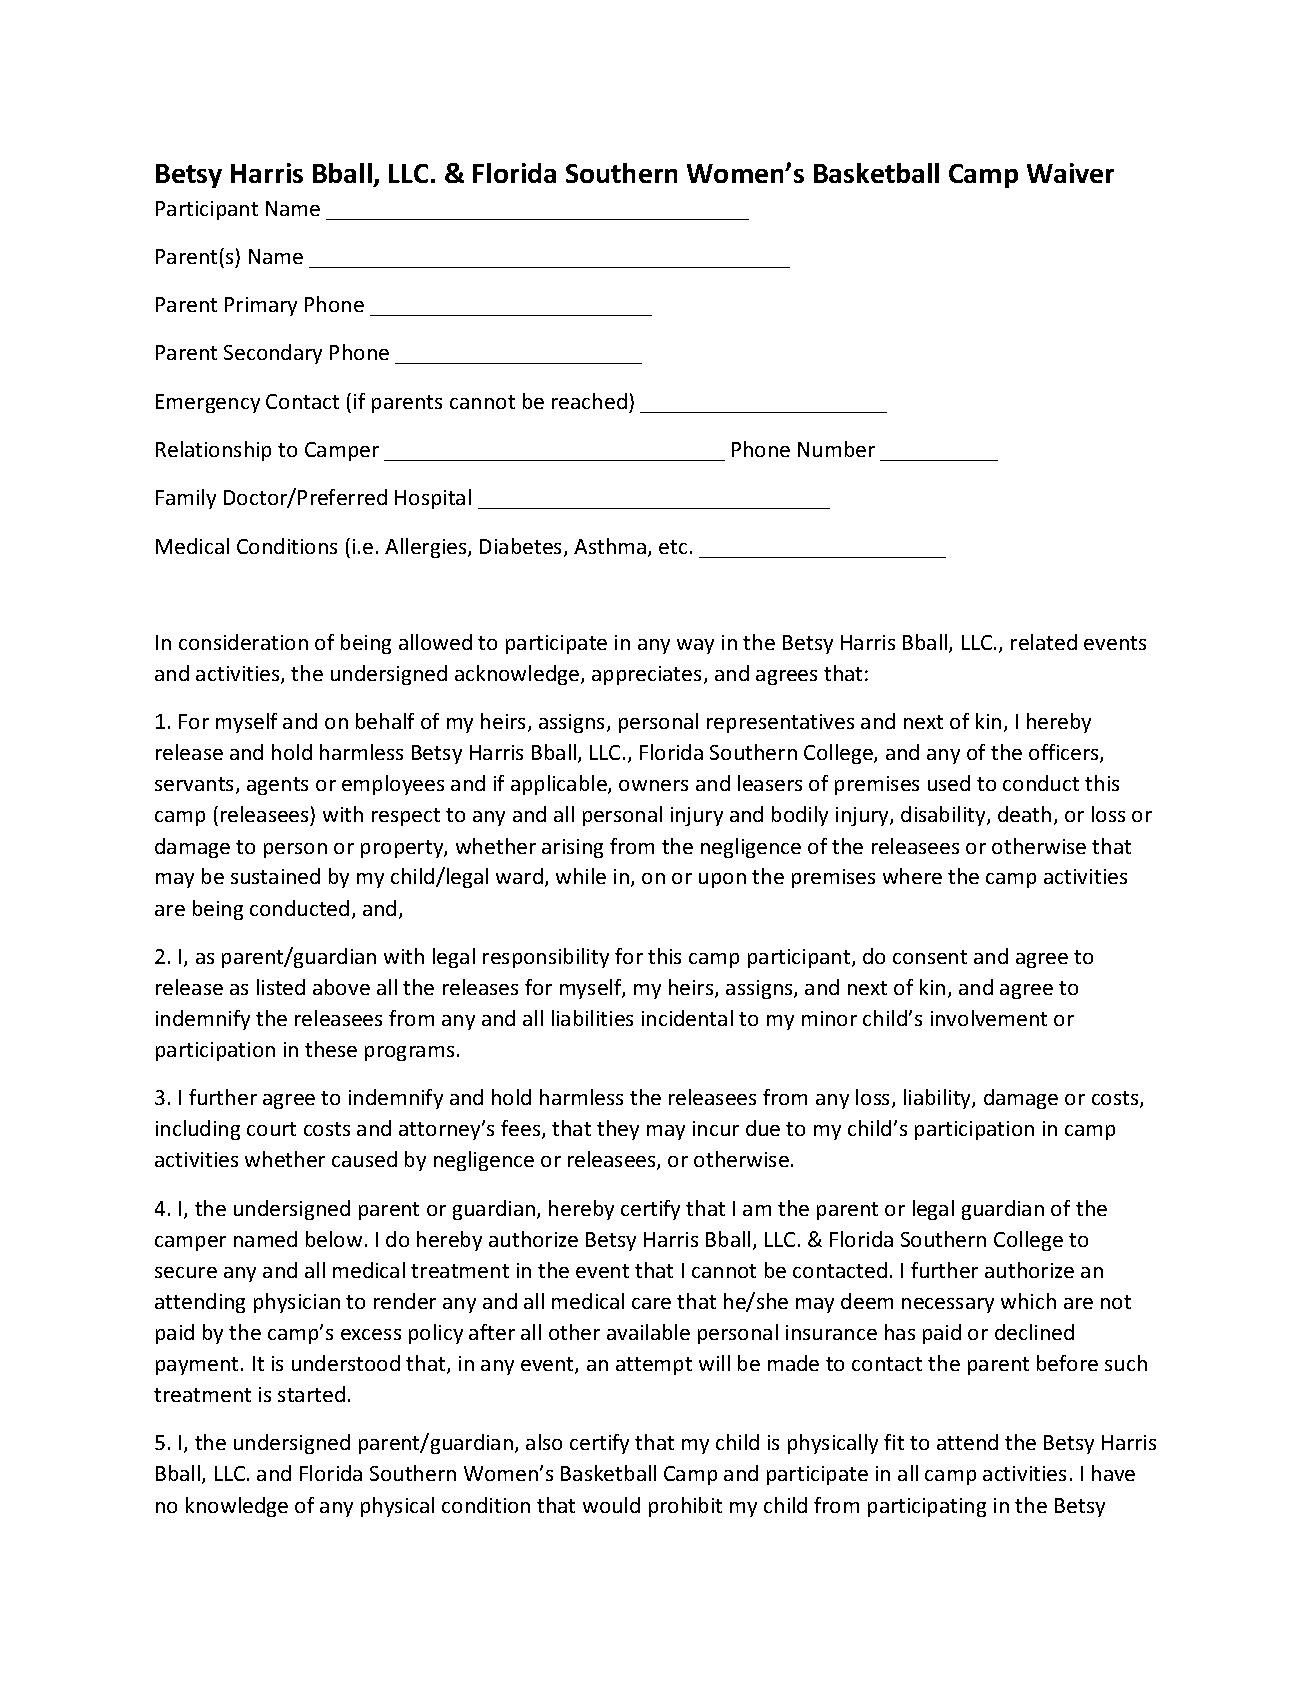 The image size is (1312, 1698). I want to click on reached, so click(589, 401).
